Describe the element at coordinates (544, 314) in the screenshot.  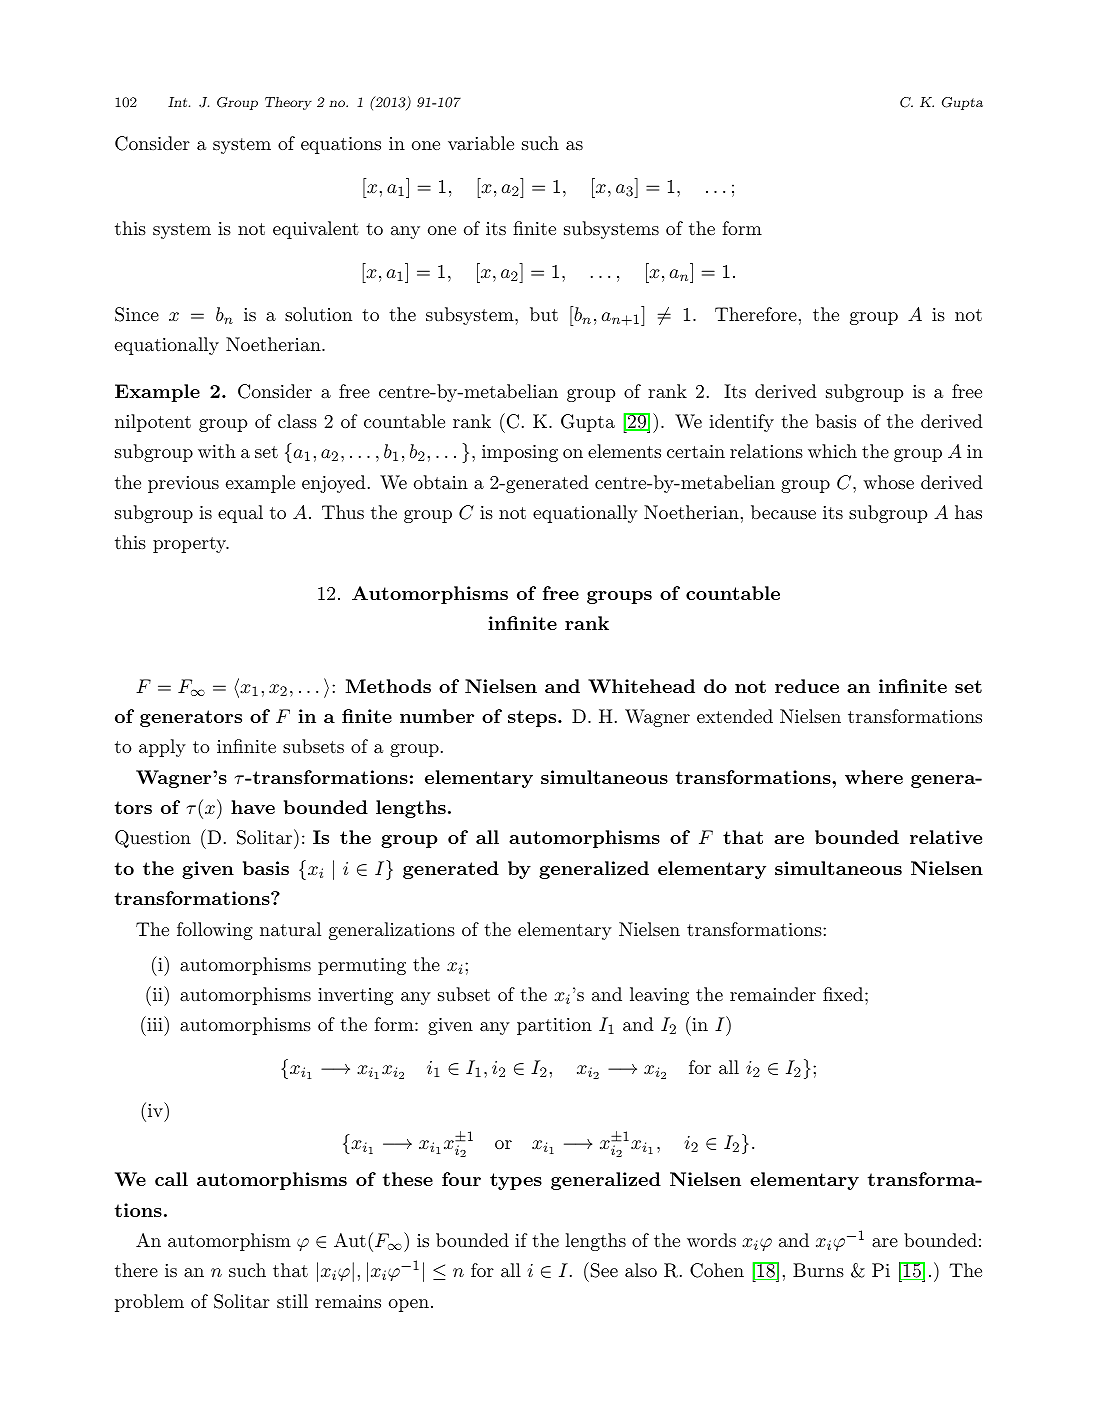
I see `but` at that location.
